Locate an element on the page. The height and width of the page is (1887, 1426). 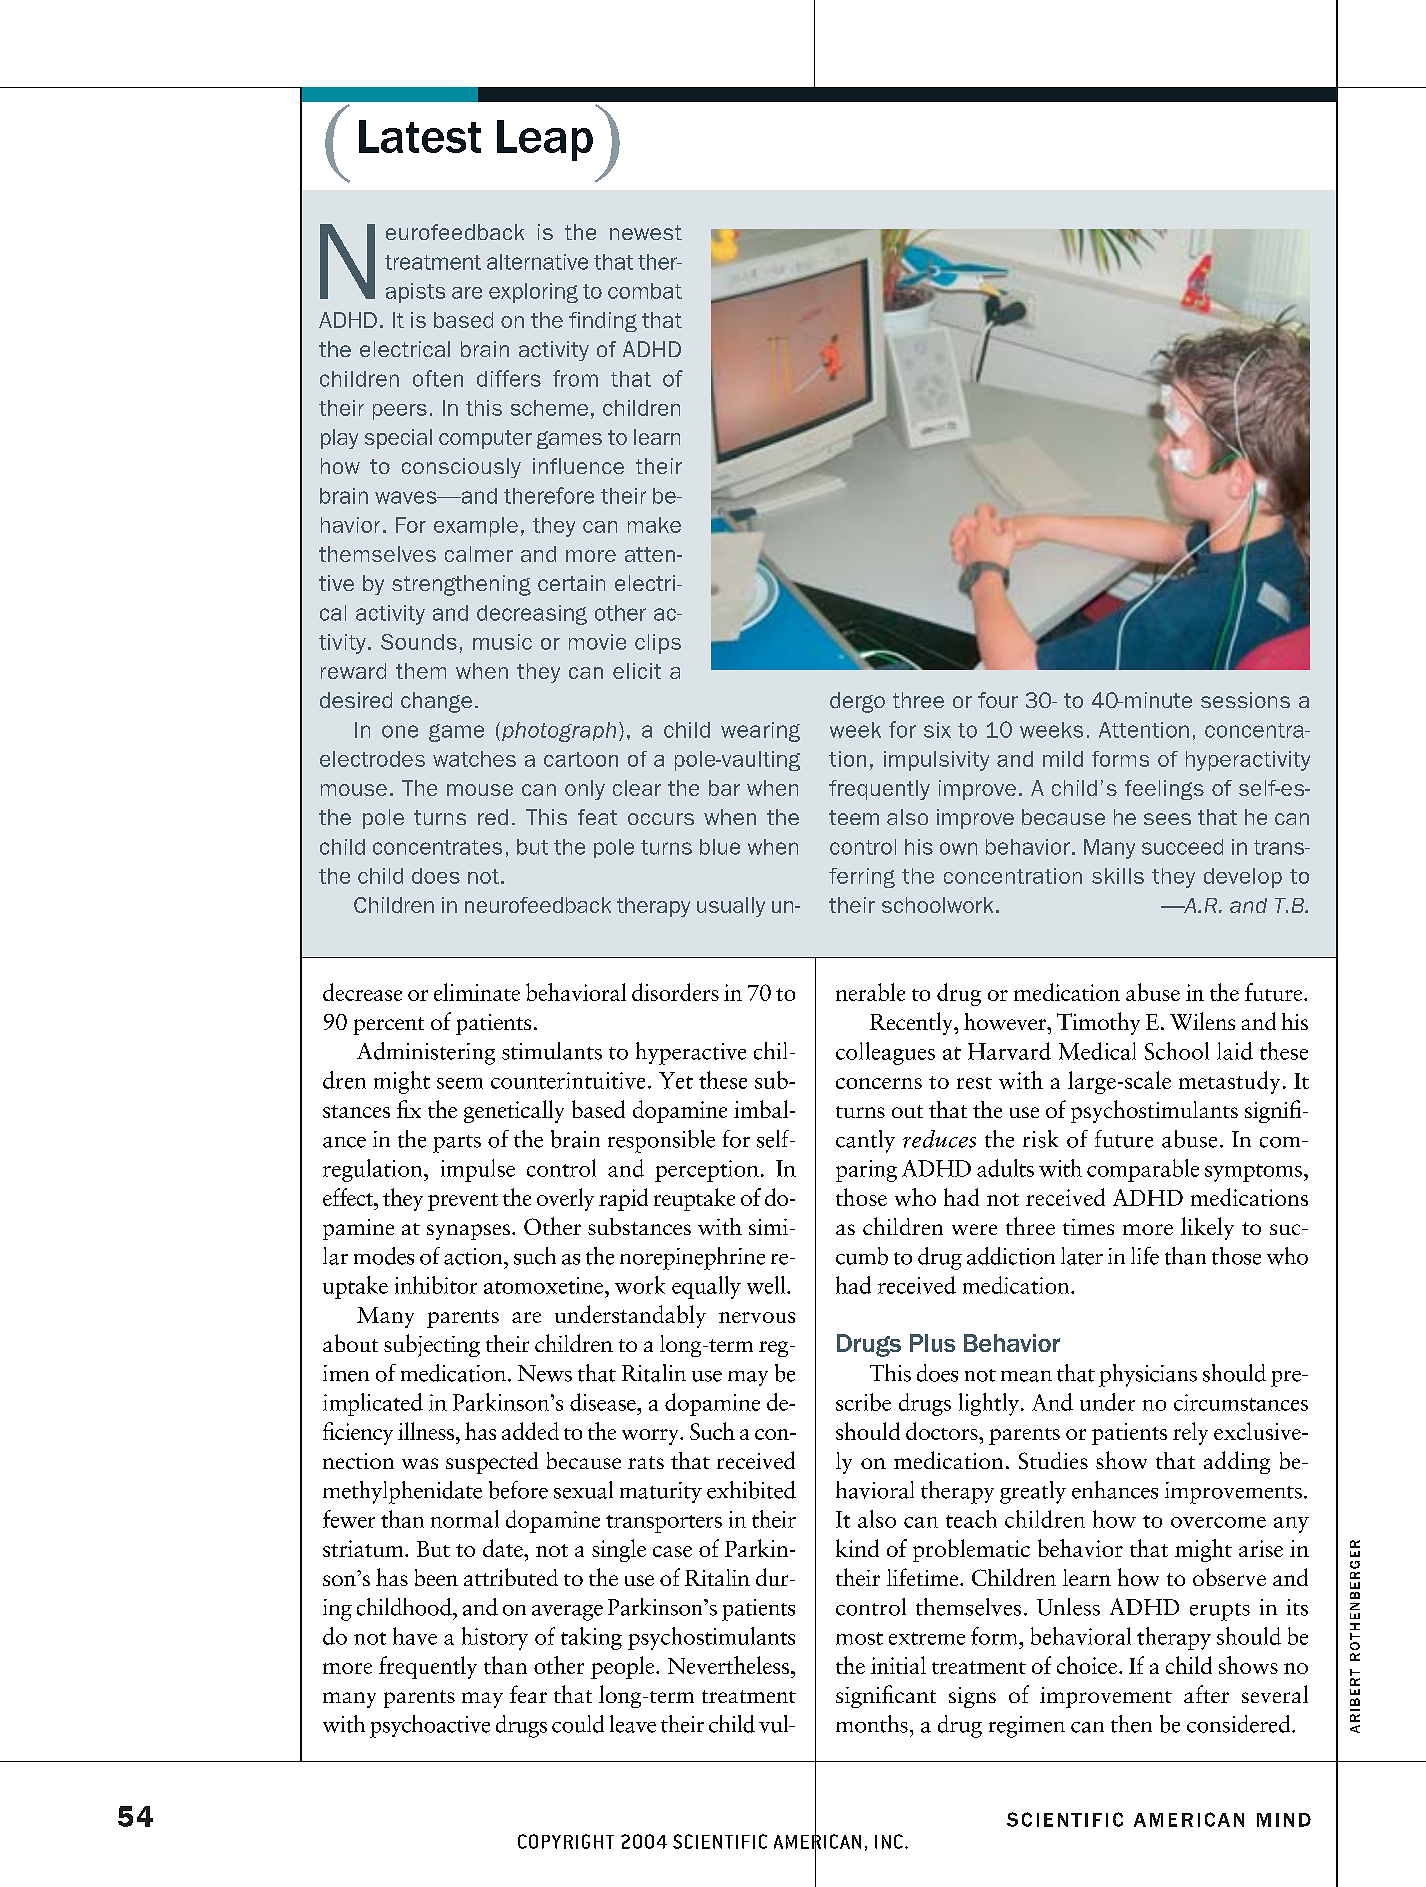
combat is located at coordinates (645, 291).
